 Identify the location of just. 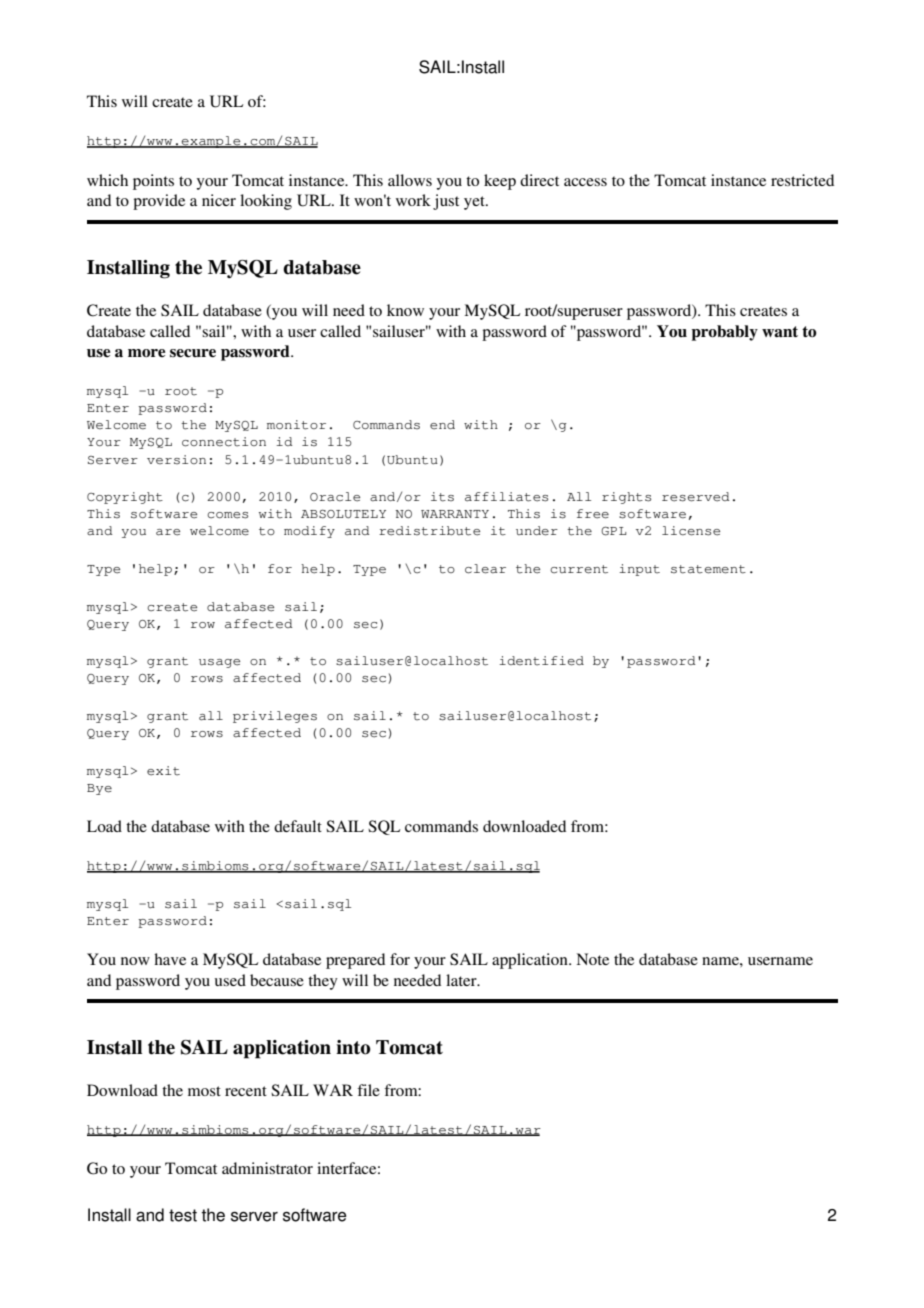
(446, 202).
